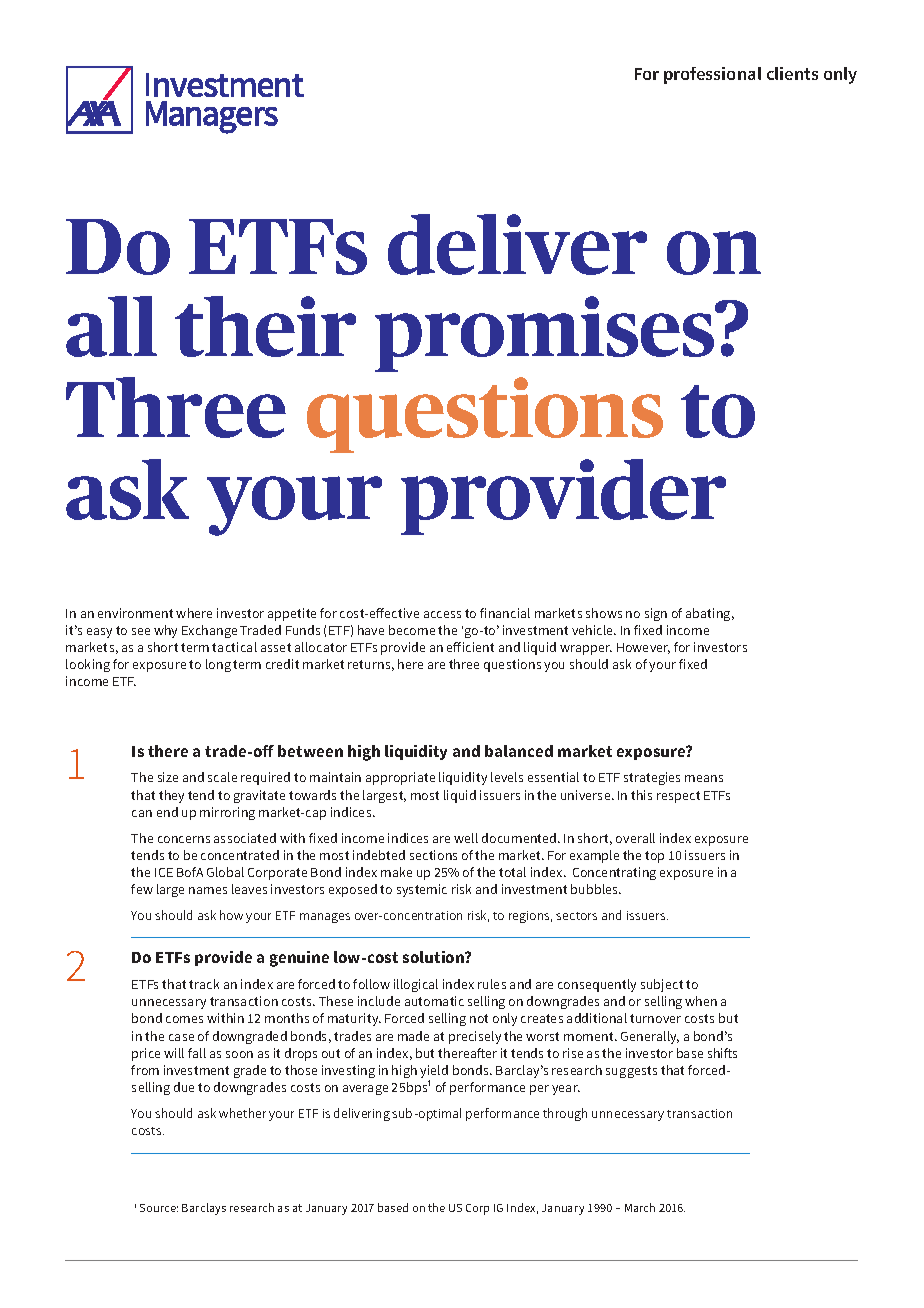 The height and width of the screenshot is (1308, 924). Describe the element at coordinates (242, 1113) in the screenshot. I see `whether` at that location.
